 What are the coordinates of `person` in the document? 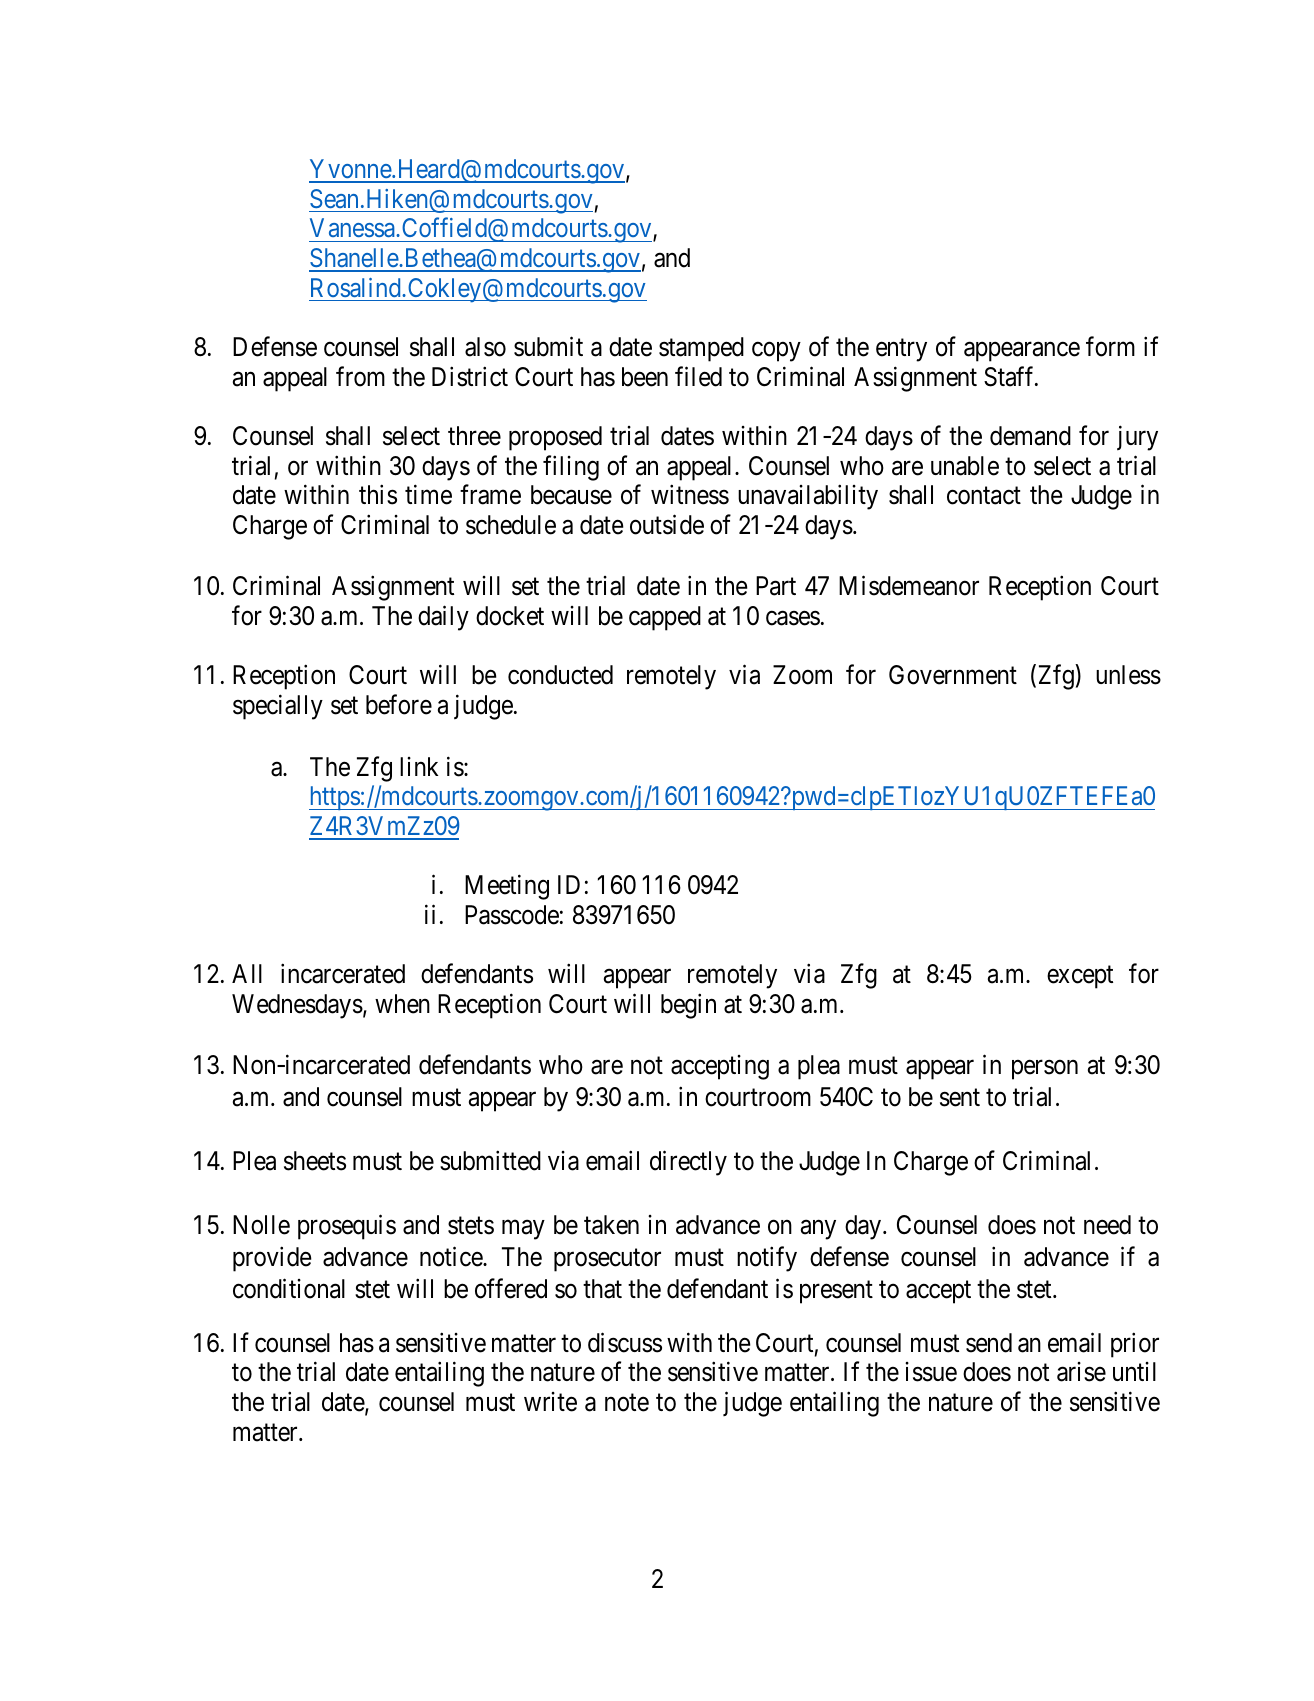 It's located at (1045, 1070).
